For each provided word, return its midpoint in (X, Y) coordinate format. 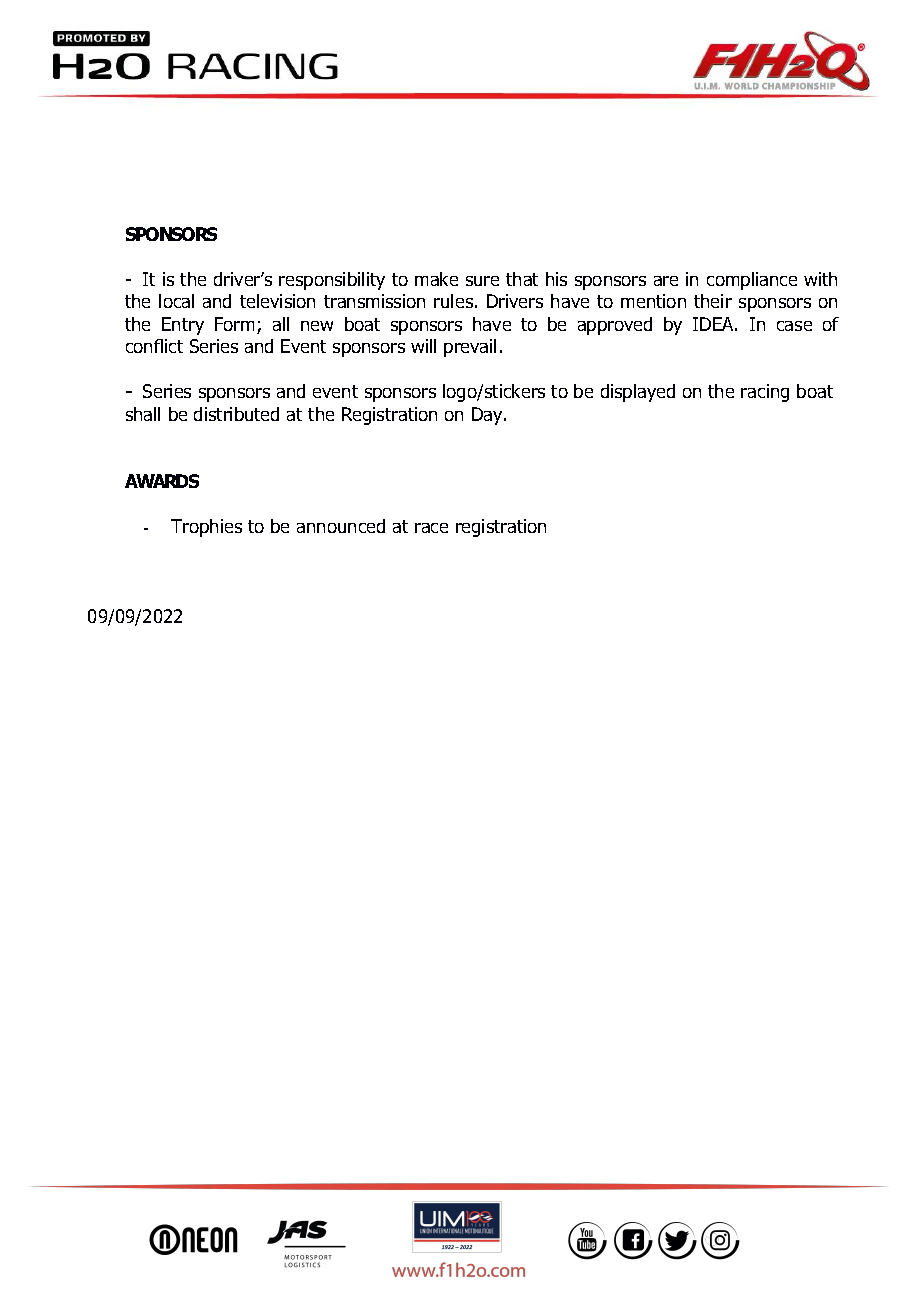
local (176, 301)
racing (765, 393)
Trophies (206, 528)
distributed (236, 414)
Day (488, 416)
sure (482, 281)
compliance (752, 281)
